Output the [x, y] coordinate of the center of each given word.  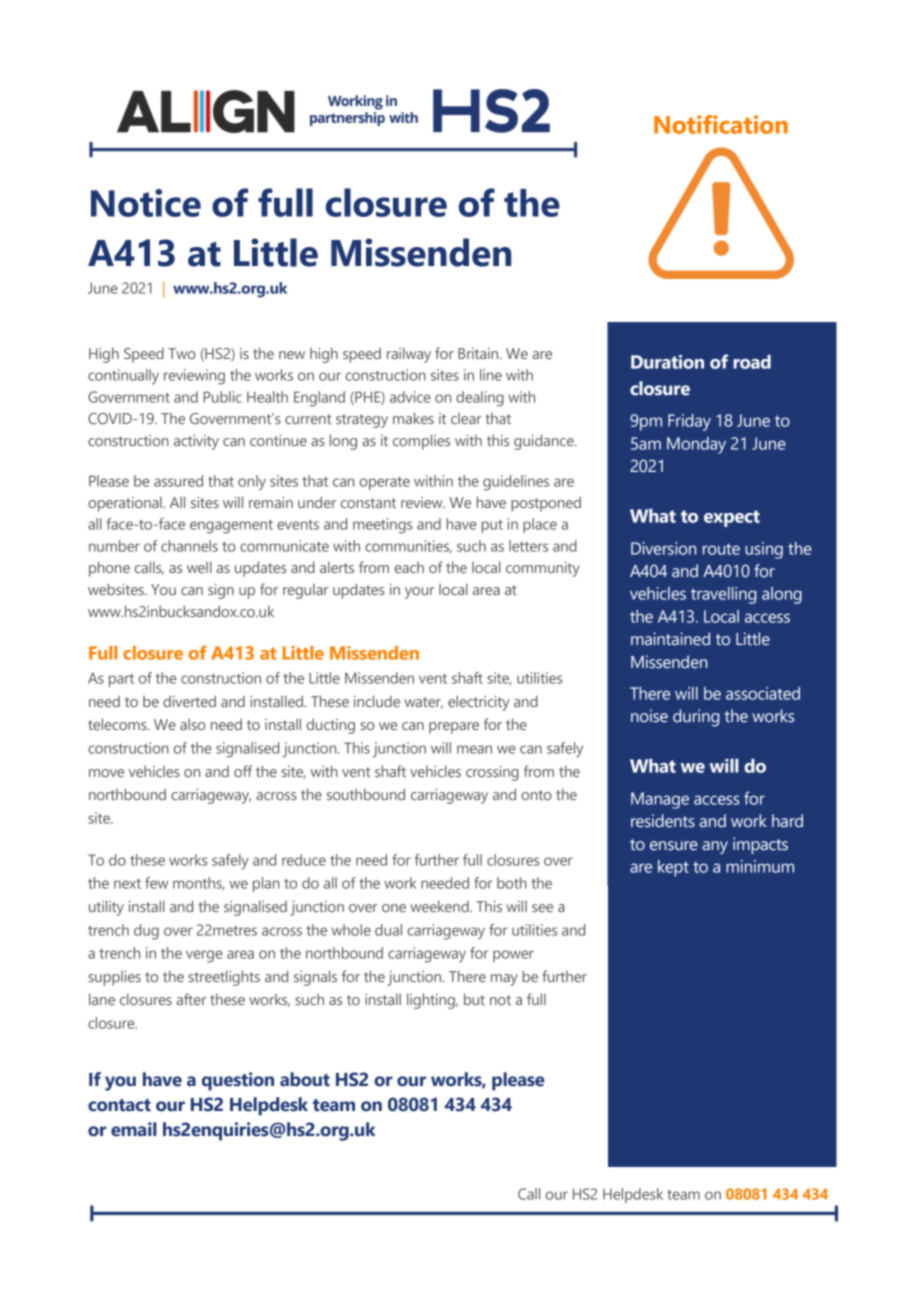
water [423, 703]
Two [182, 353]
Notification [721, 124]
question [238, 1081]
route [721, 549]
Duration [667, 362]
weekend [440, 906]
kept [673, 868]
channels [189, 546]
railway [409, 355]
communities [408, 546]
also [193, 724]
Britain [479, 353]
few [156, 883]
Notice [146, 203]
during [696, 718]
